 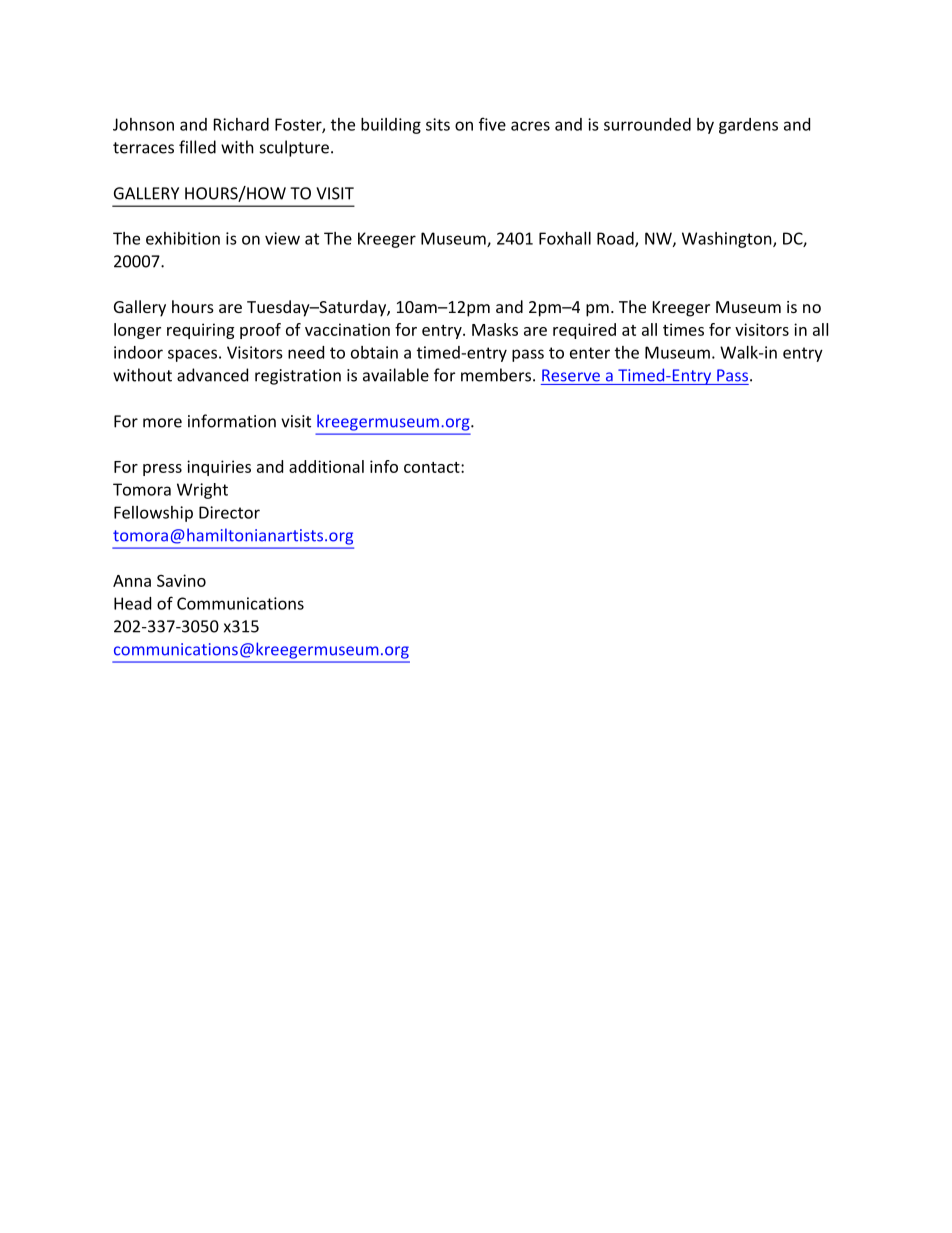 What do you see at coordinates (438, 124) in the document?
I see `sits` at bounding box center [438, 124].
